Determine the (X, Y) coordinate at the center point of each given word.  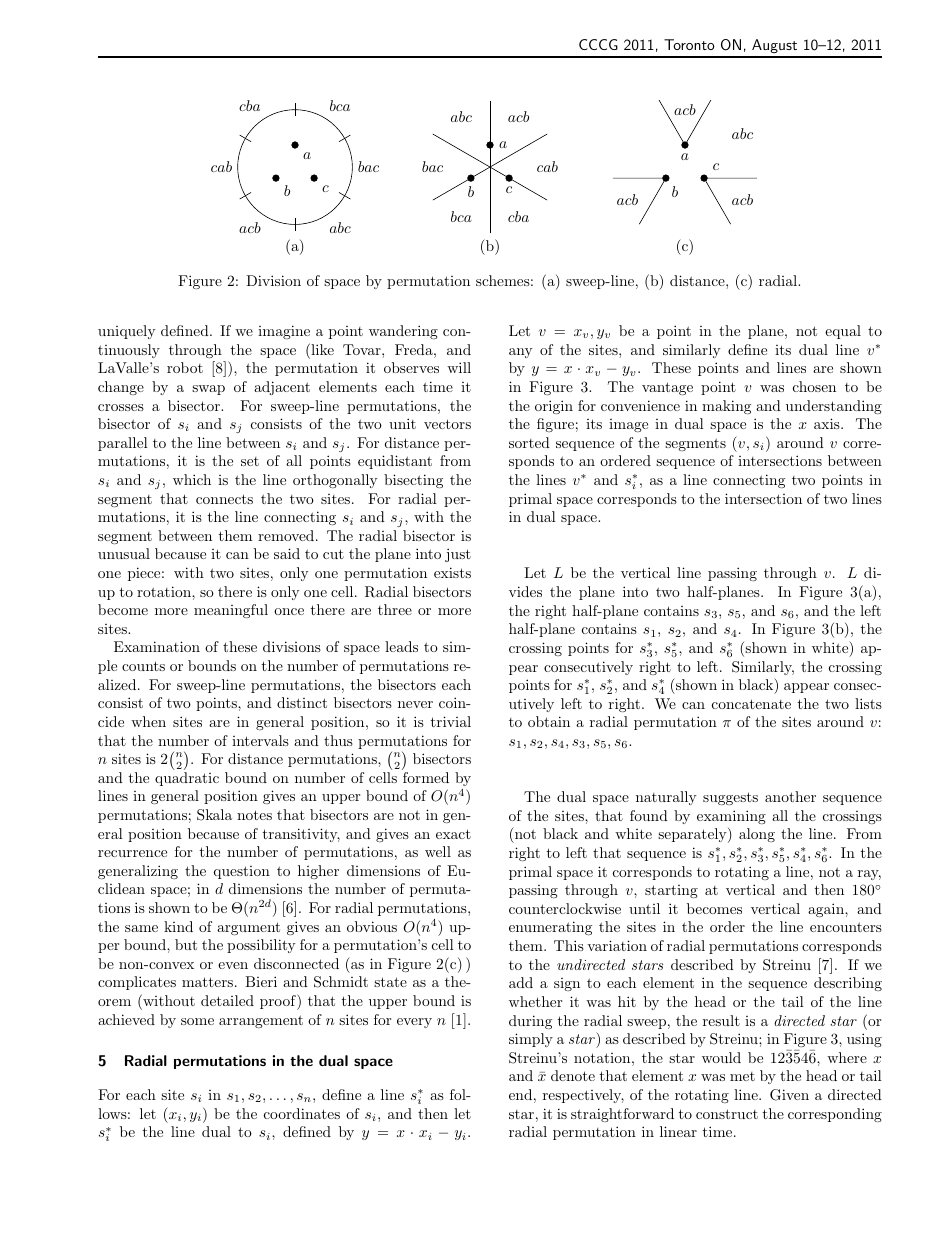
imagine (284, 332)
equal (843, 332)
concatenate (751, 704)
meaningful (231, 611)
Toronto (689, 44)
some (197, 1021)
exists (452, 572)
